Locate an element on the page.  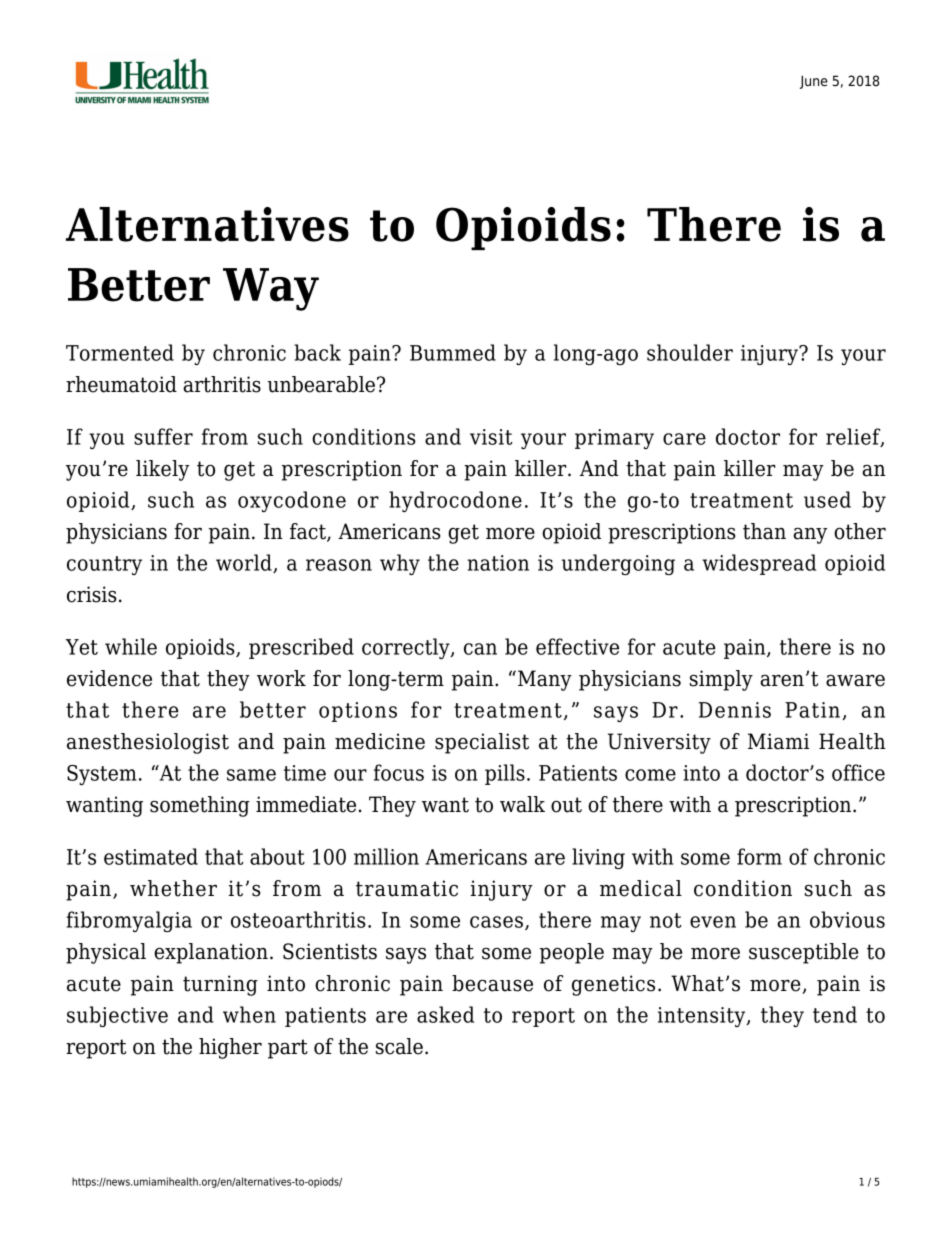
Way is located at coordinates (271, 289).
